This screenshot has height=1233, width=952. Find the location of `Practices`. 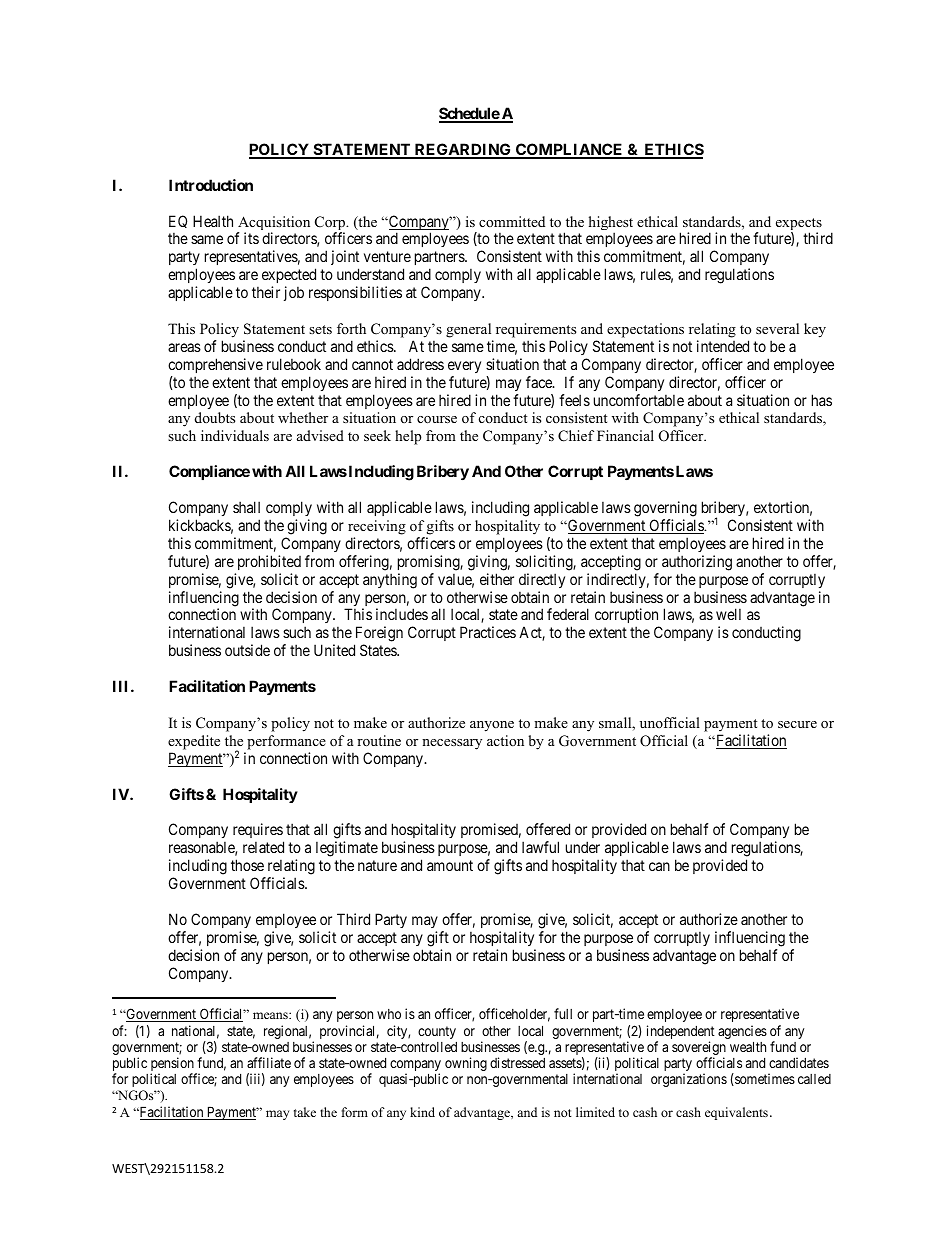

Practices is located at coordinates (488, 632).
